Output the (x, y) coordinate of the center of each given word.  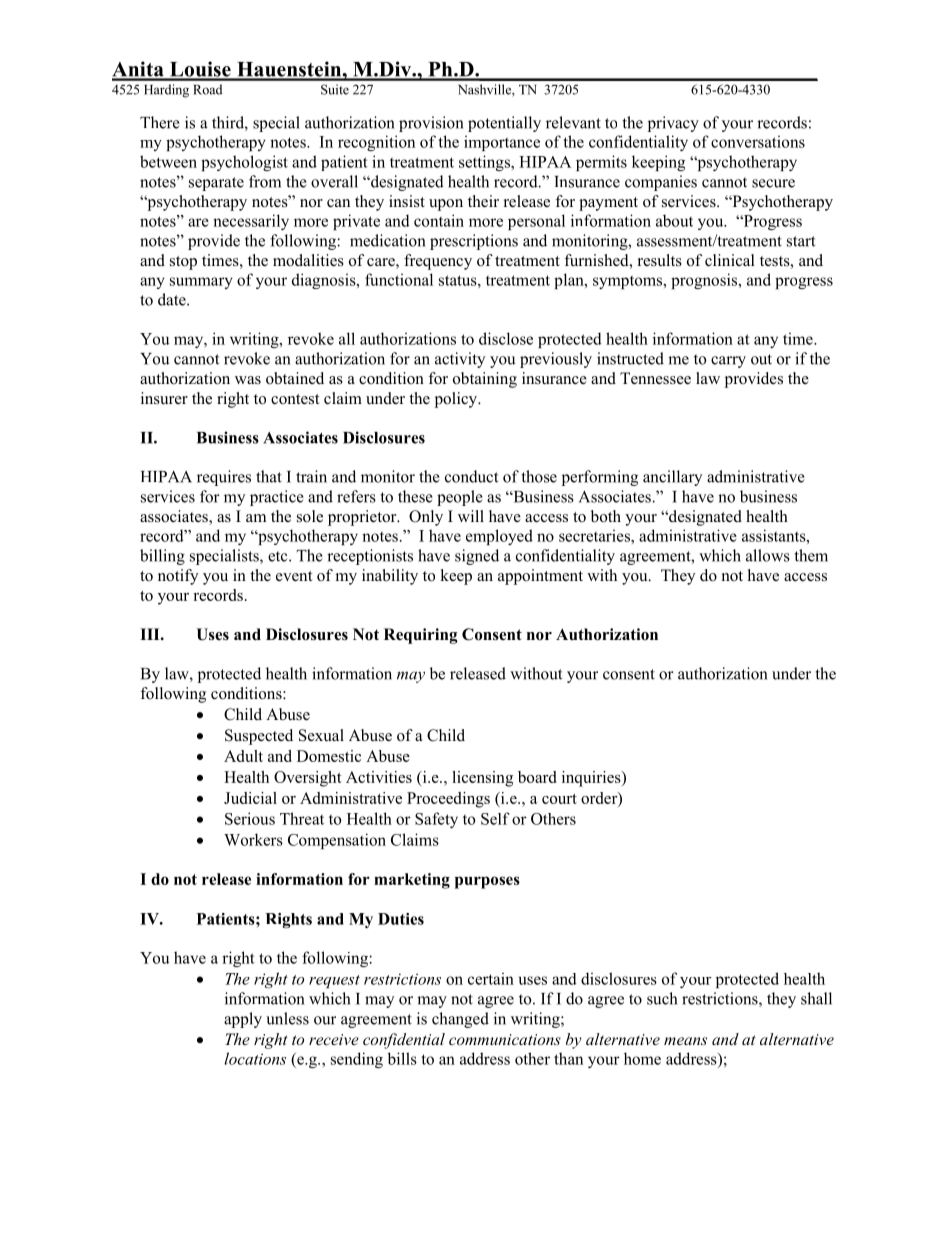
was (248, 380)
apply (243, 1020)
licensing (482, 779)
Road (207, 89)
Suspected (259, 737)
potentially (504, 124)
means (685, 1041)
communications (505, 1039)
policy (457, 400)
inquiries (592, 779)
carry (728, 362)
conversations (758, 141)
